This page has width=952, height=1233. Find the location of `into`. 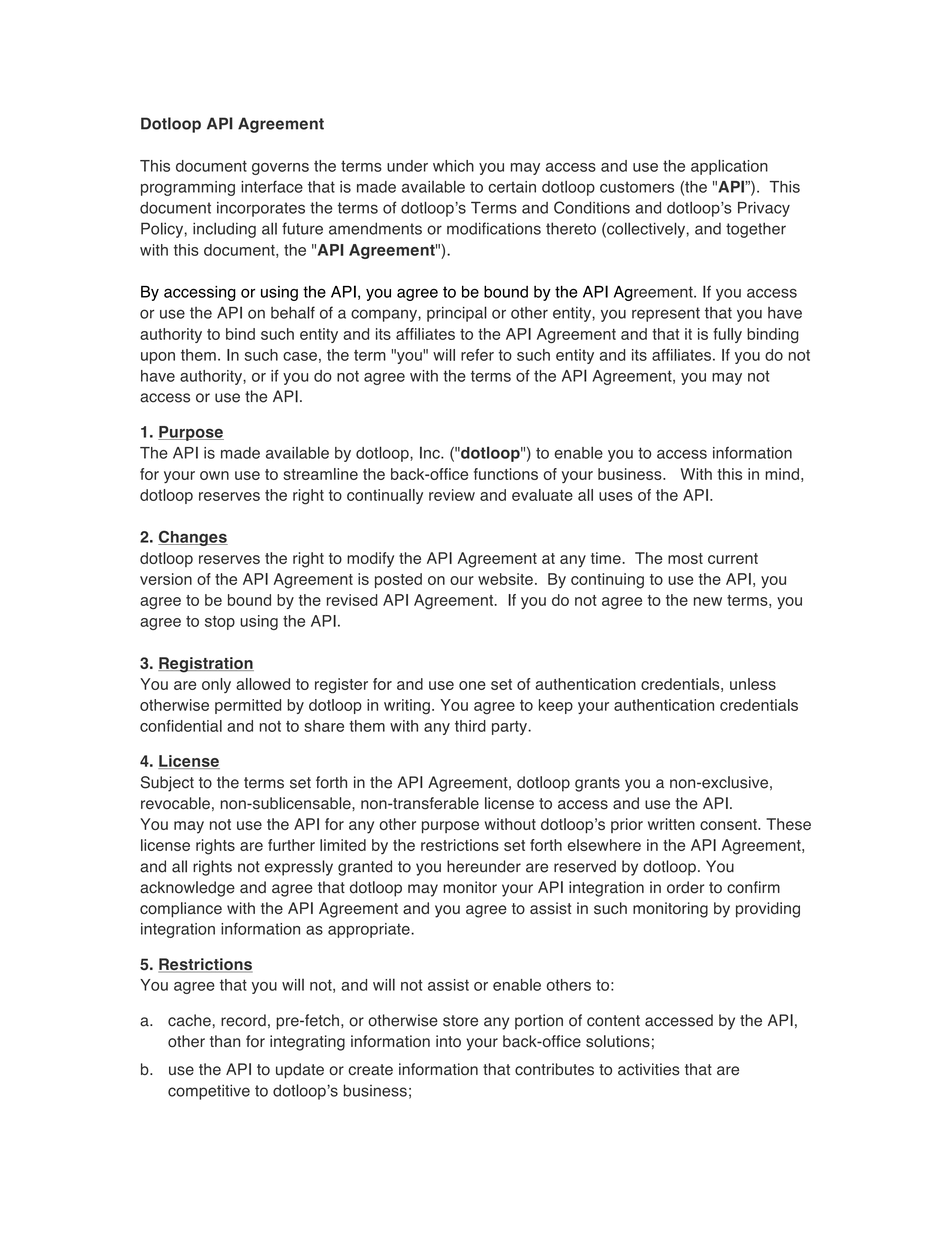

into is located at coordinates (448, 1041).
